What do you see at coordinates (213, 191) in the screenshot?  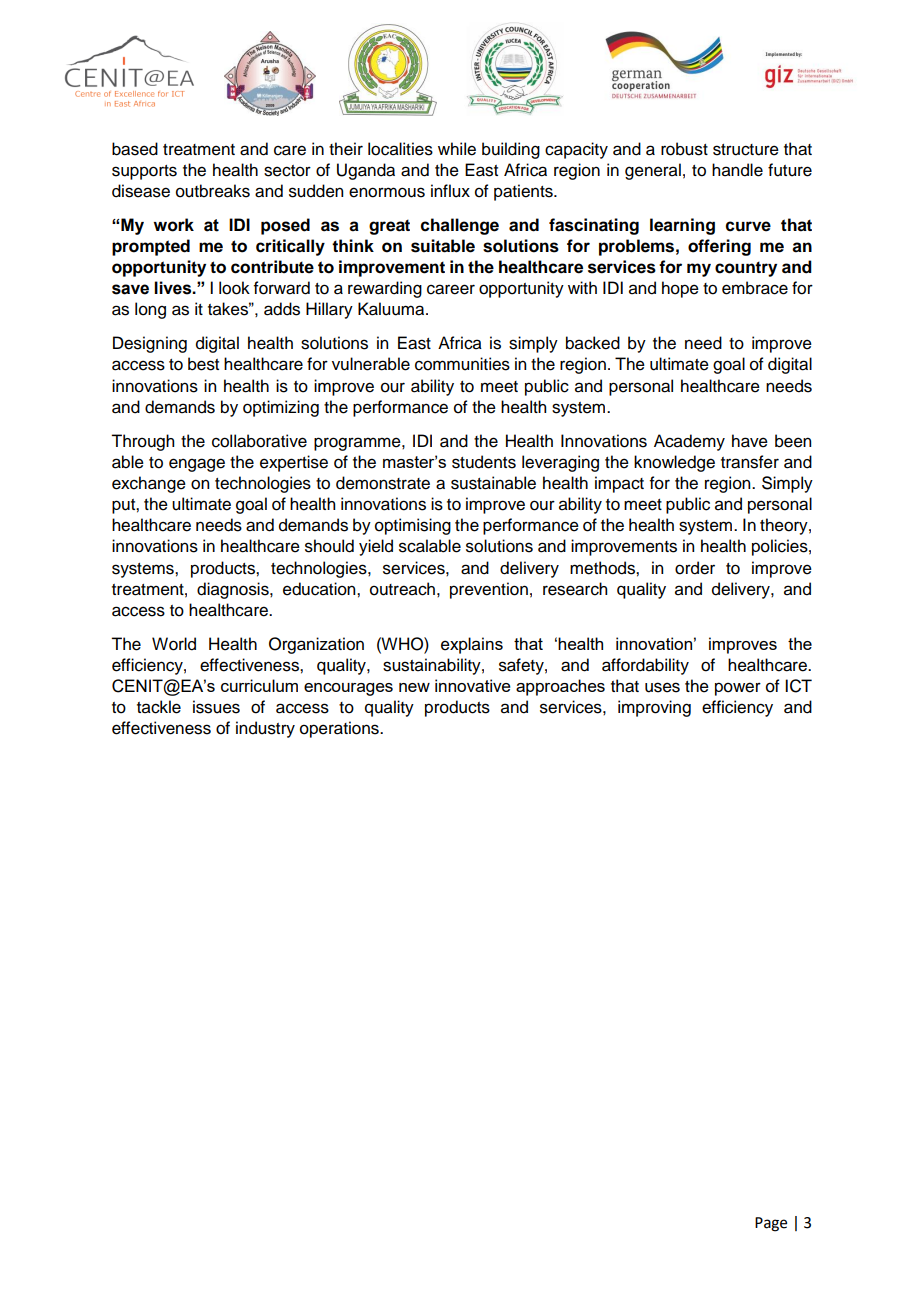 I see `outbreaks` at bounding box center [213, 191].
